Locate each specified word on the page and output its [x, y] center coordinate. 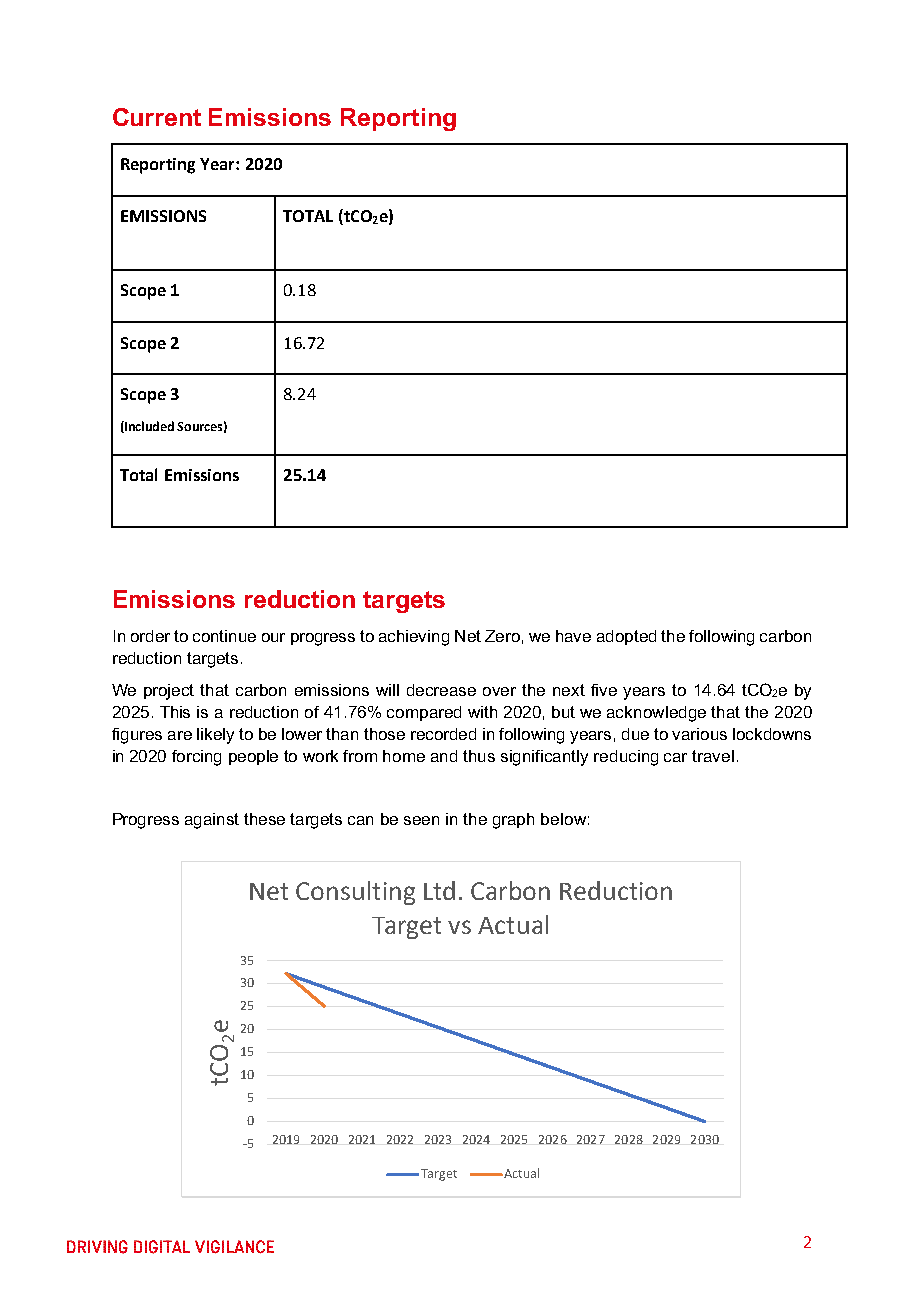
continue [224, 636]
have [573, 636]
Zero [502, 636]
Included [148, 427]
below [563, 819]
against [212, 821]
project [169, 692]
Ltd [439, 890]
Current [157, 117]
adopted [626, 637]
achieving [414, 638]
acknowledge [656, 714]
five [604, 690]
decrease [441, 690]
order [150, 636]
